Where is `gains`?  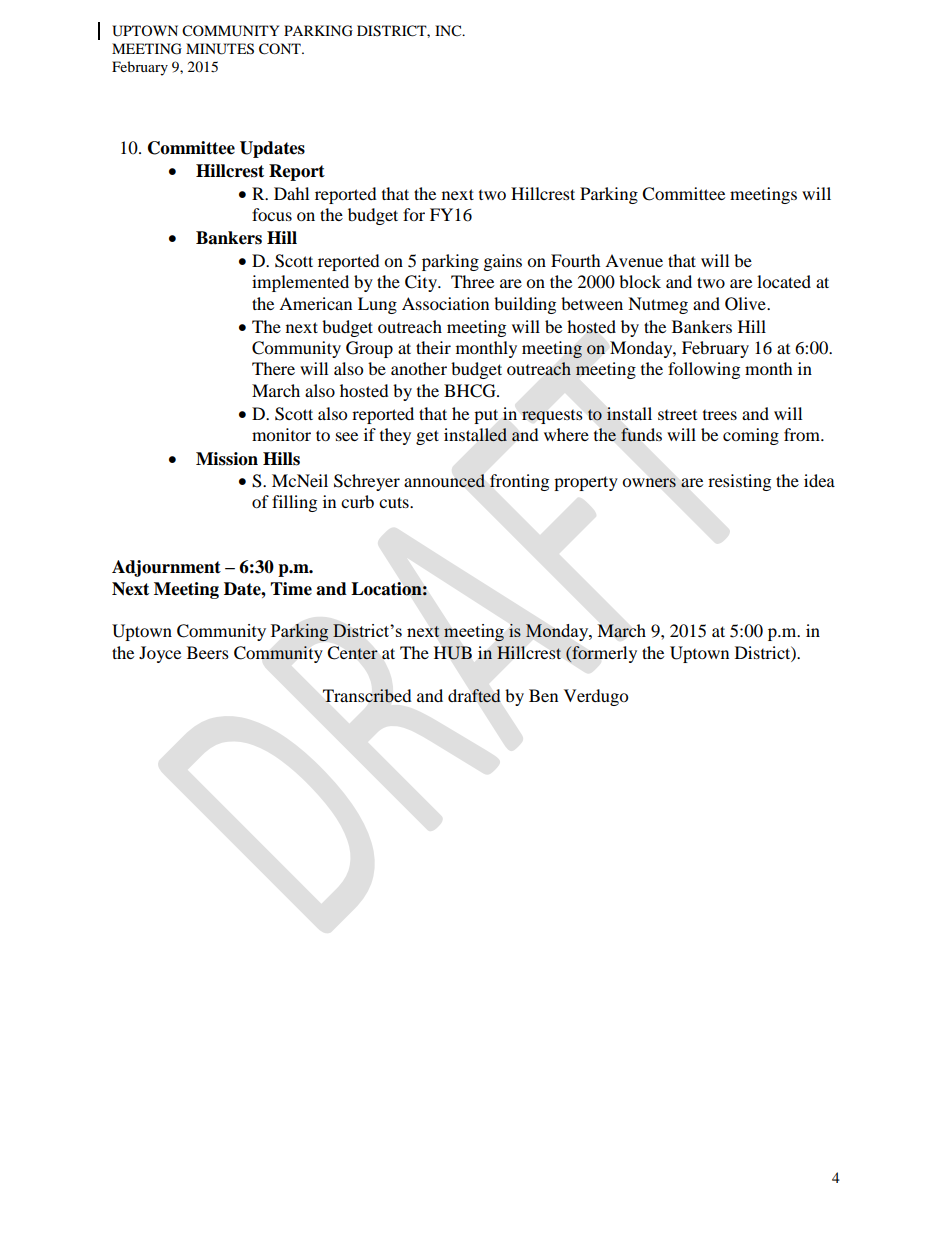 gains is located at coordinates (503, 262).
